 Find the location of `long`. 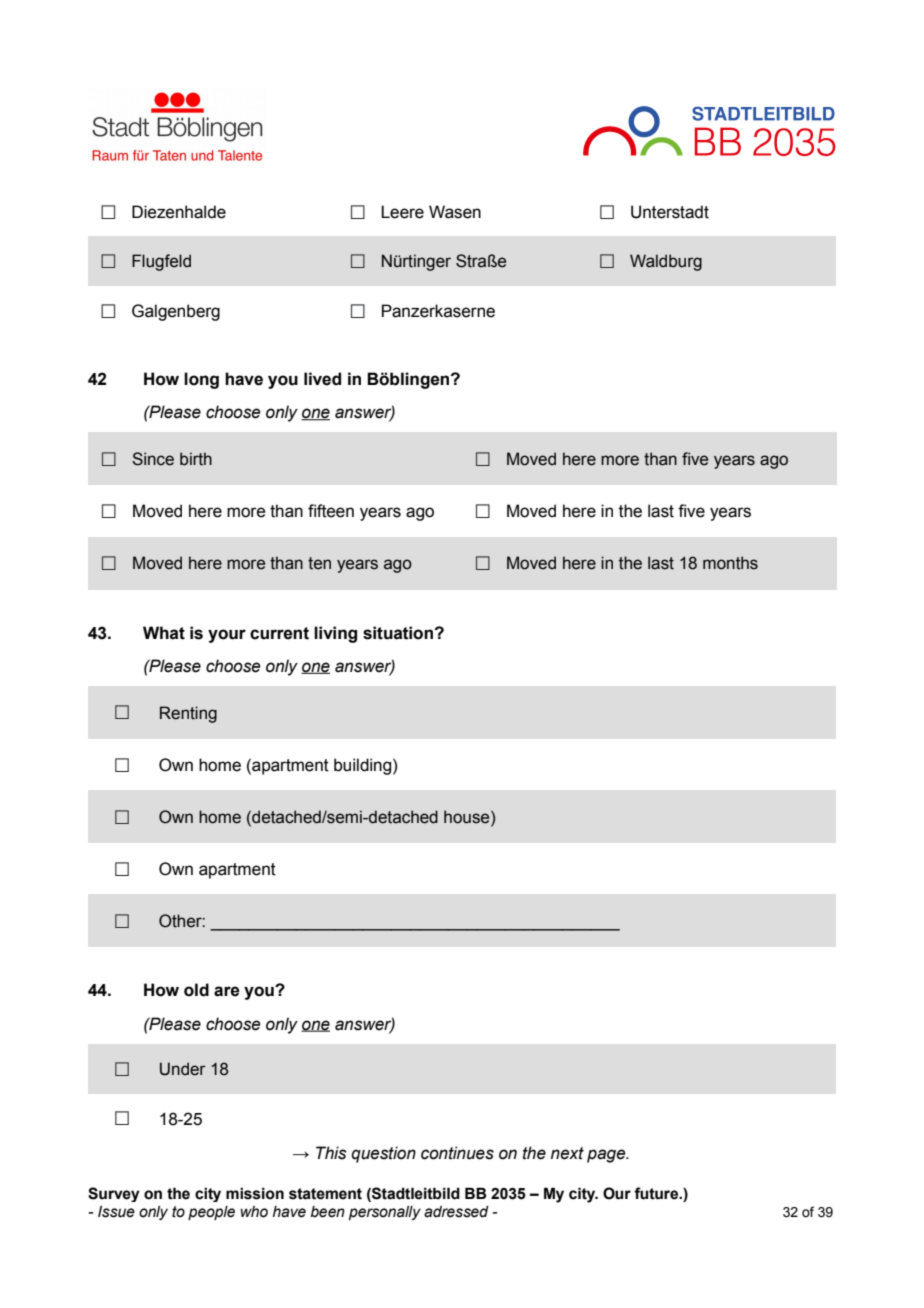

long is located at coordinates (201, 380).
